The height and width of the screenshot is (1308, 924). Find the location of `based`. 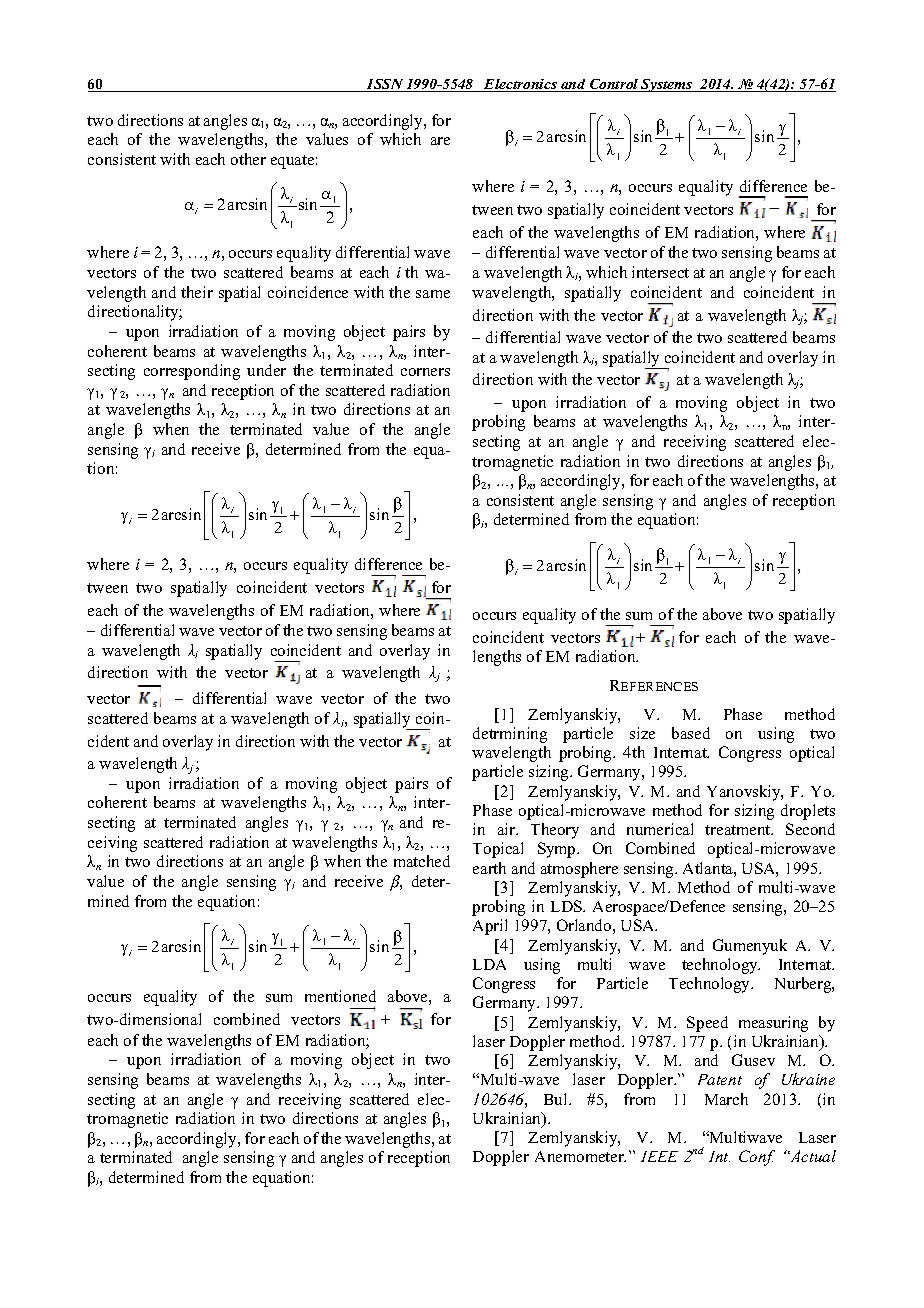

based is located at coordinates (691, 733).
